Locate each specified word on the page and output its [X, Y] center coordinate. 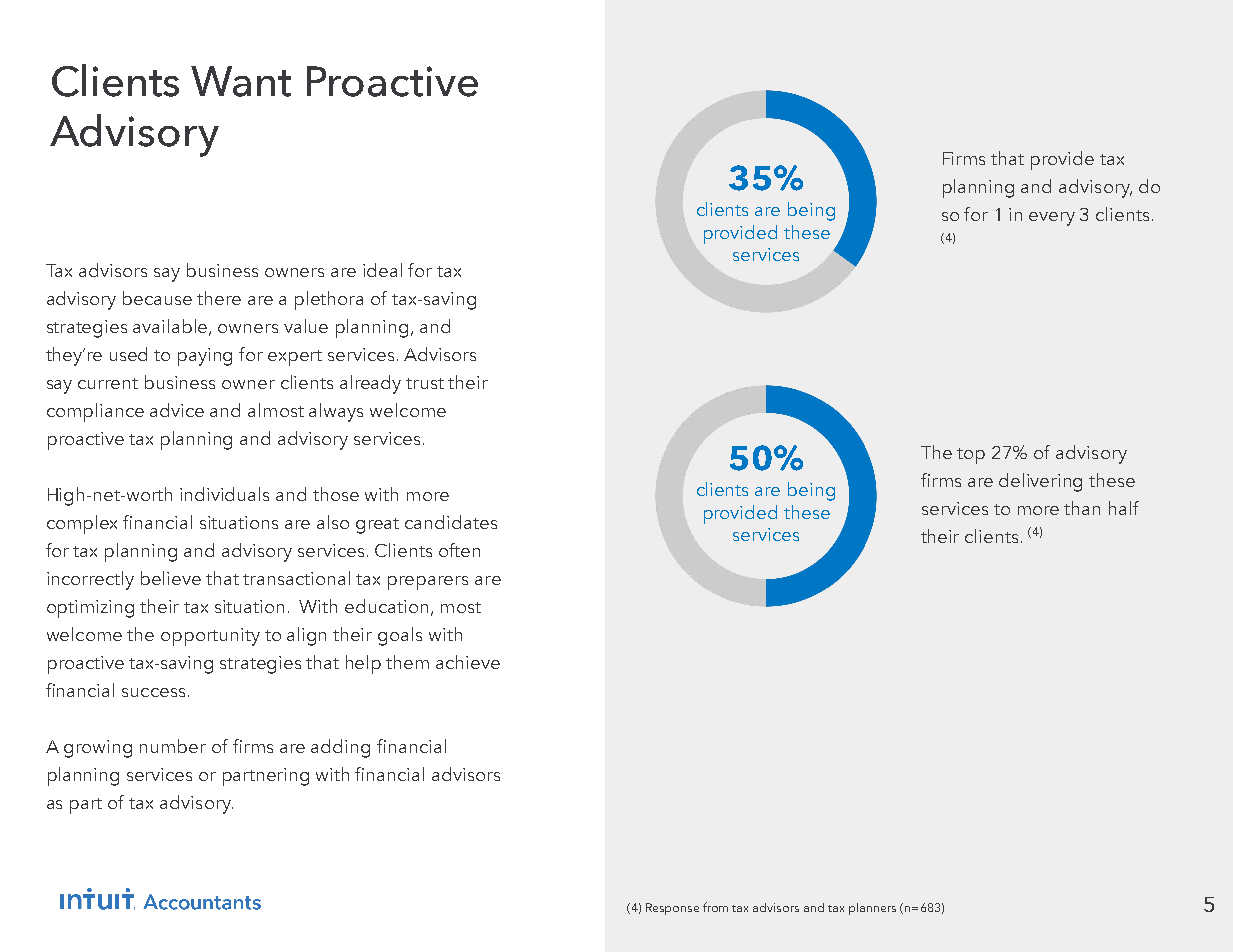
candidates [451, 522]
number [173, 746]
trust [425, 383]
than [1082, 508]
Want [241, 81]
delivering [1040, 482]
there [219, 298]
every [1052, 219]
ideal [382, 270]
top [971, 456]
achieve [468, 662]
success [153, 692]
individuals [224, 494]
